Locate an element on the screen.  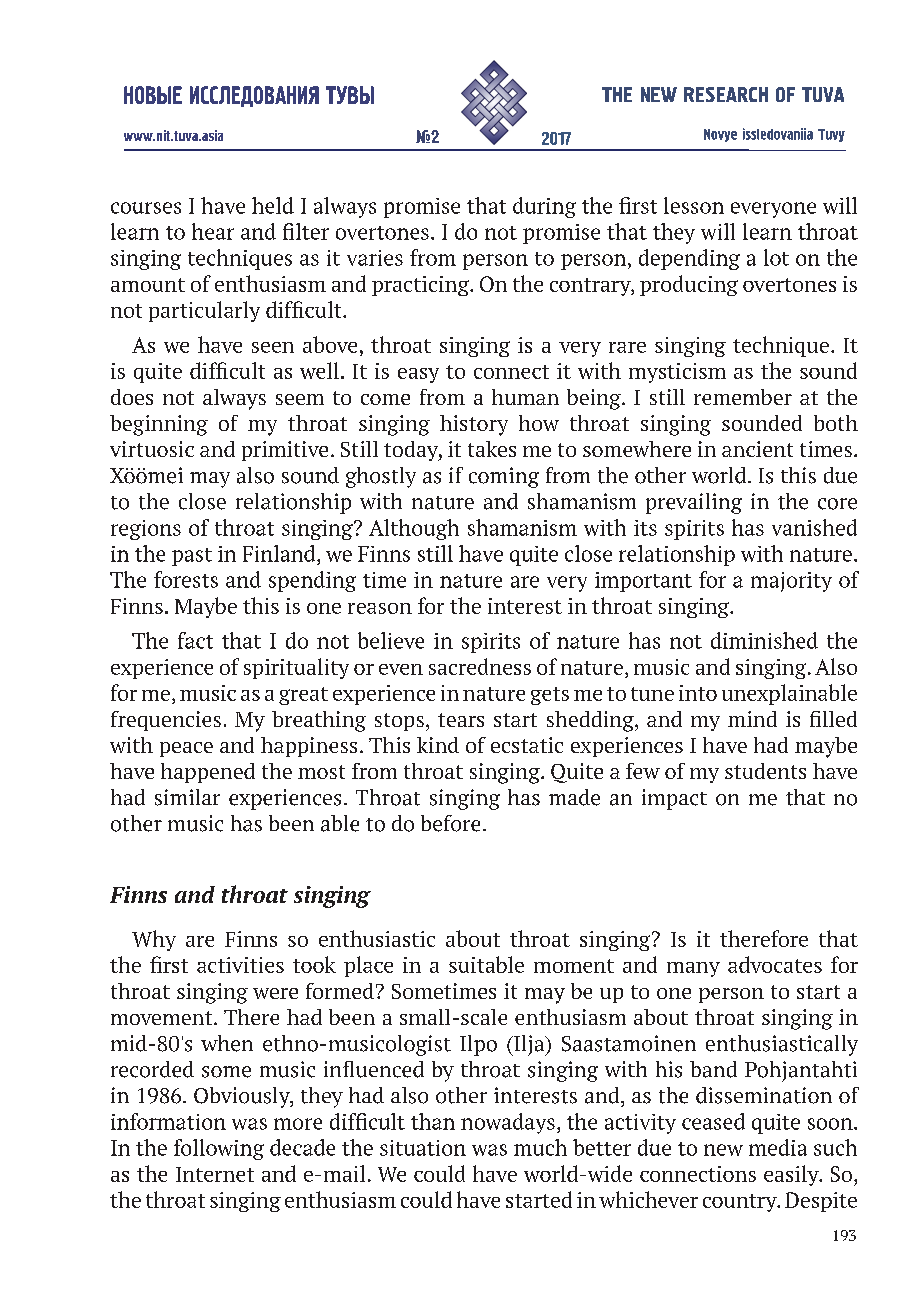
diminished is located at coordinates (764, 640).
